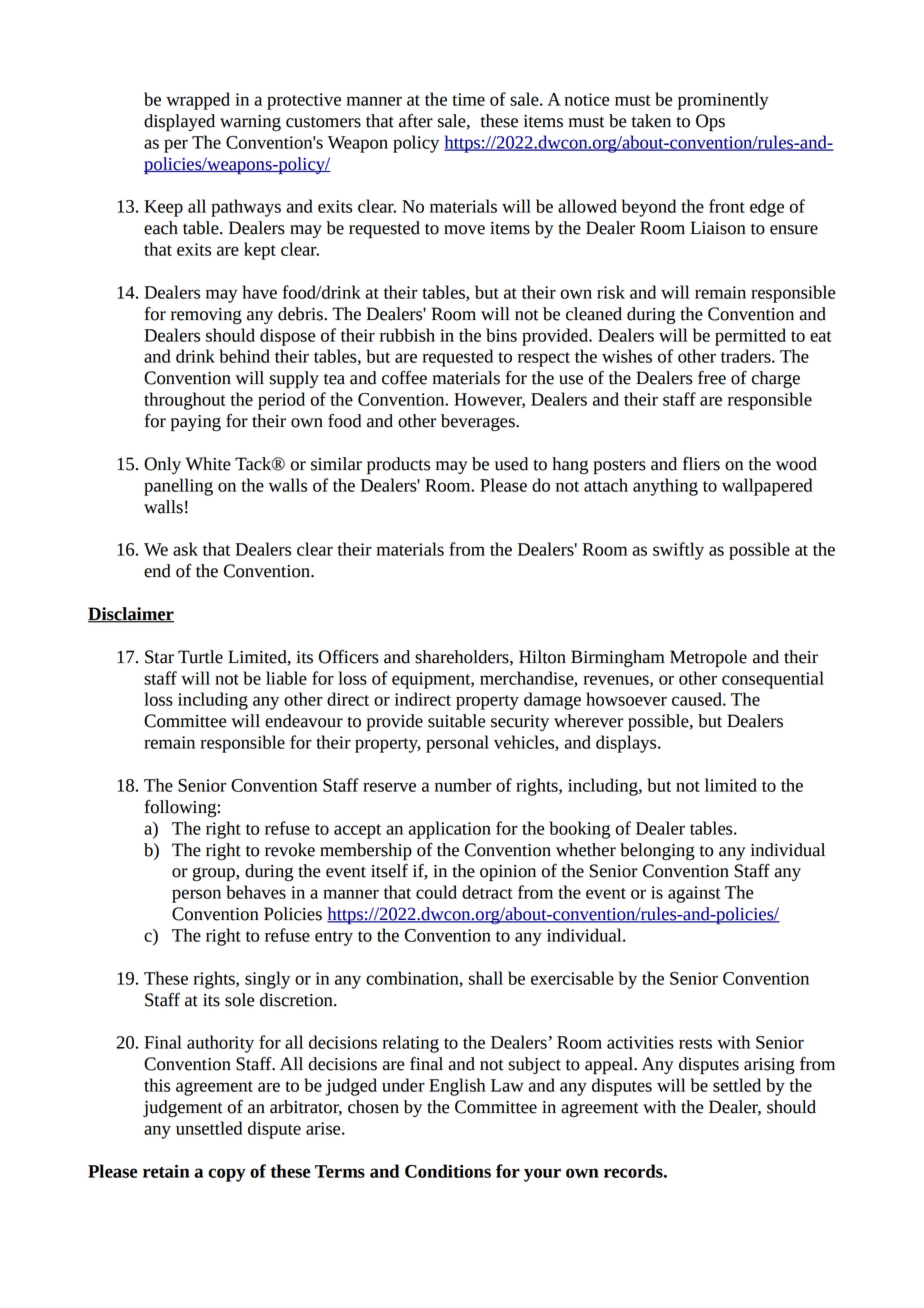  What do you see at coordinates (468, 99) in the screenshot?
I see `time` at bounding box center [468, 99].
